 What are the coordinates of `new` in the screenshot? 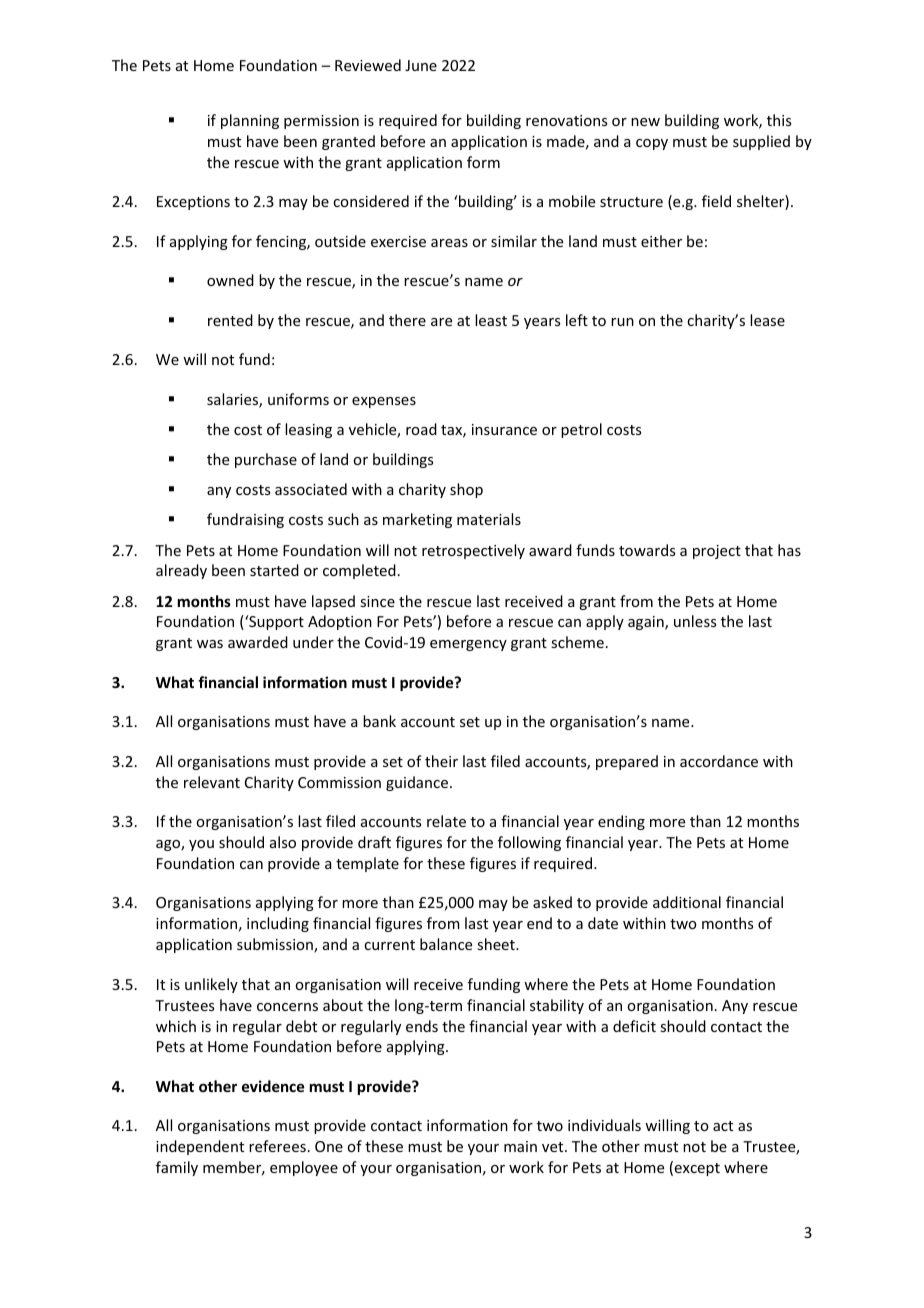 It's located at (645, 122).
